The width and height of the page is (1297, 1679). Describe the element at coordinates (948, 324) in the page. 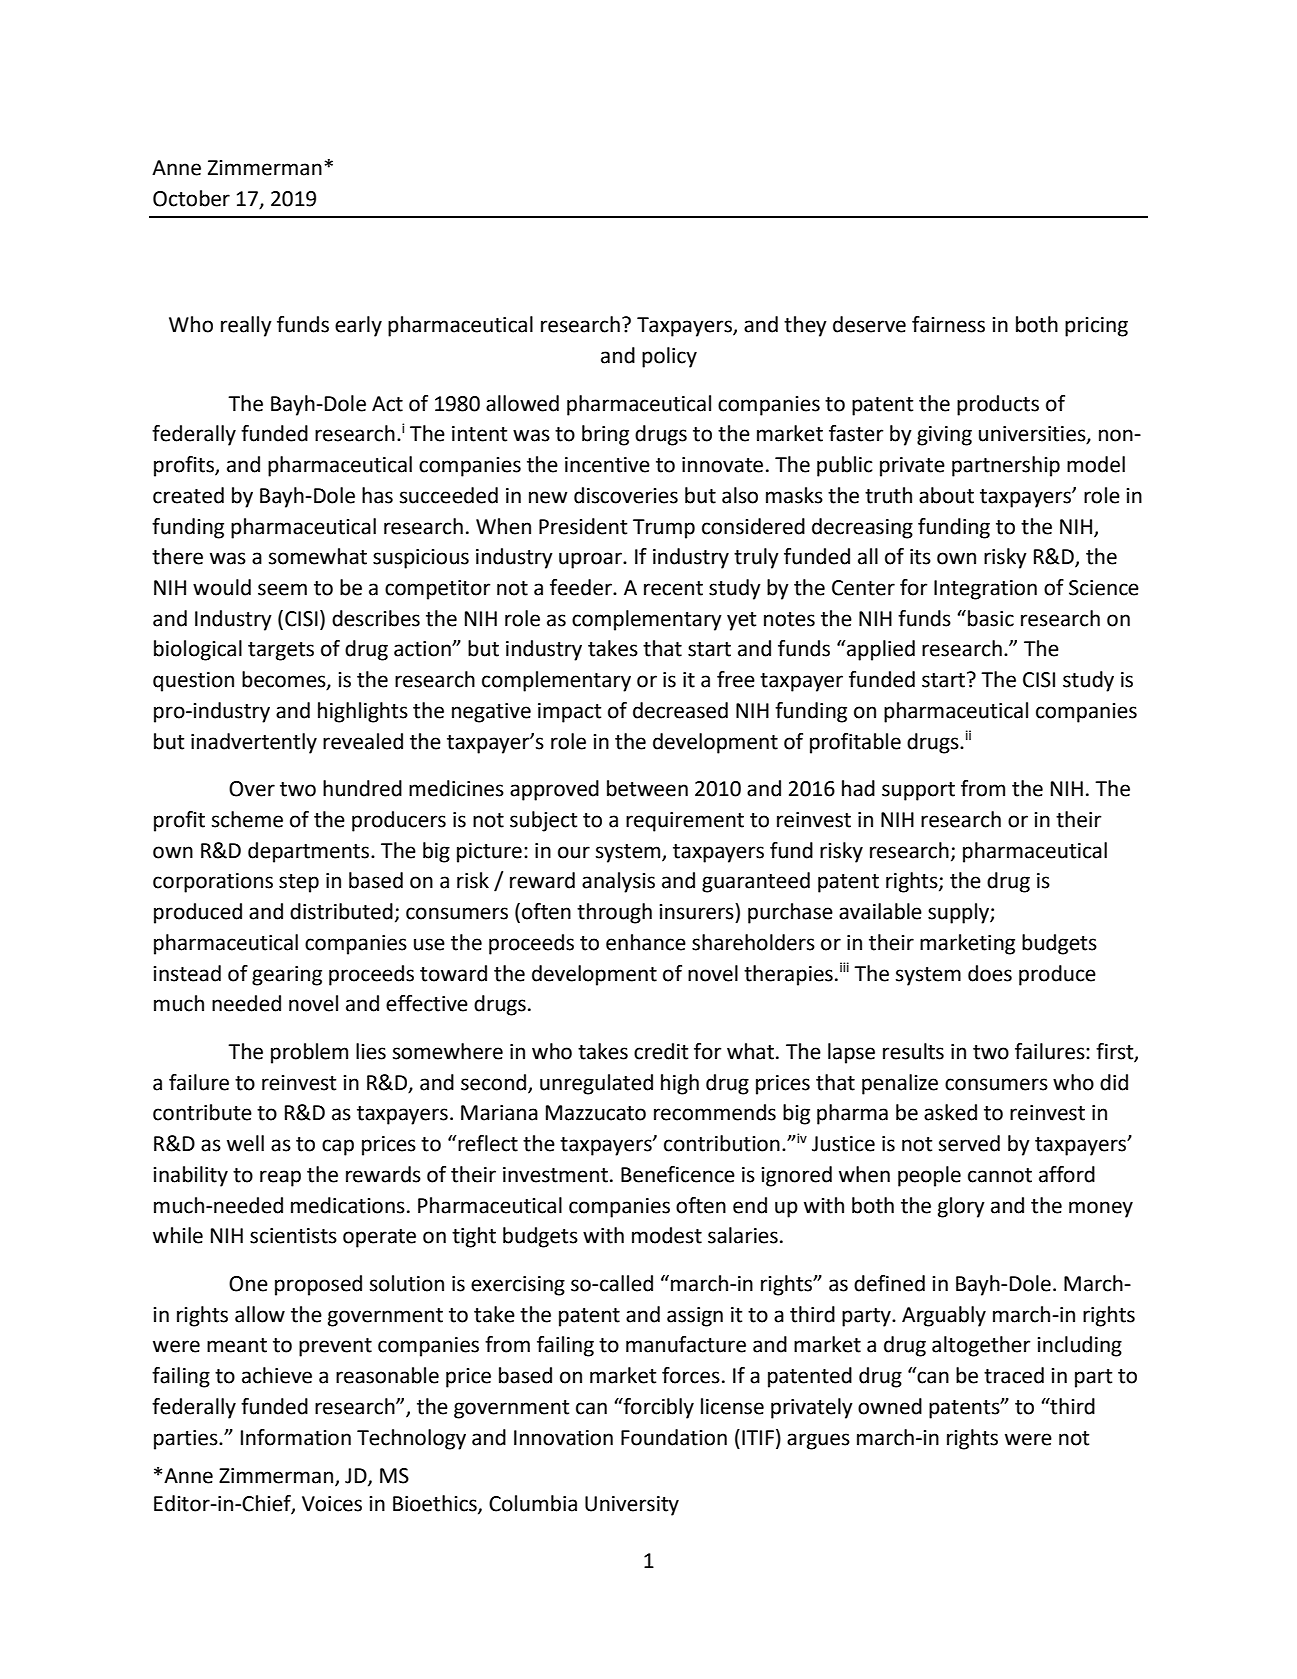

I see `fairness` at that location.
